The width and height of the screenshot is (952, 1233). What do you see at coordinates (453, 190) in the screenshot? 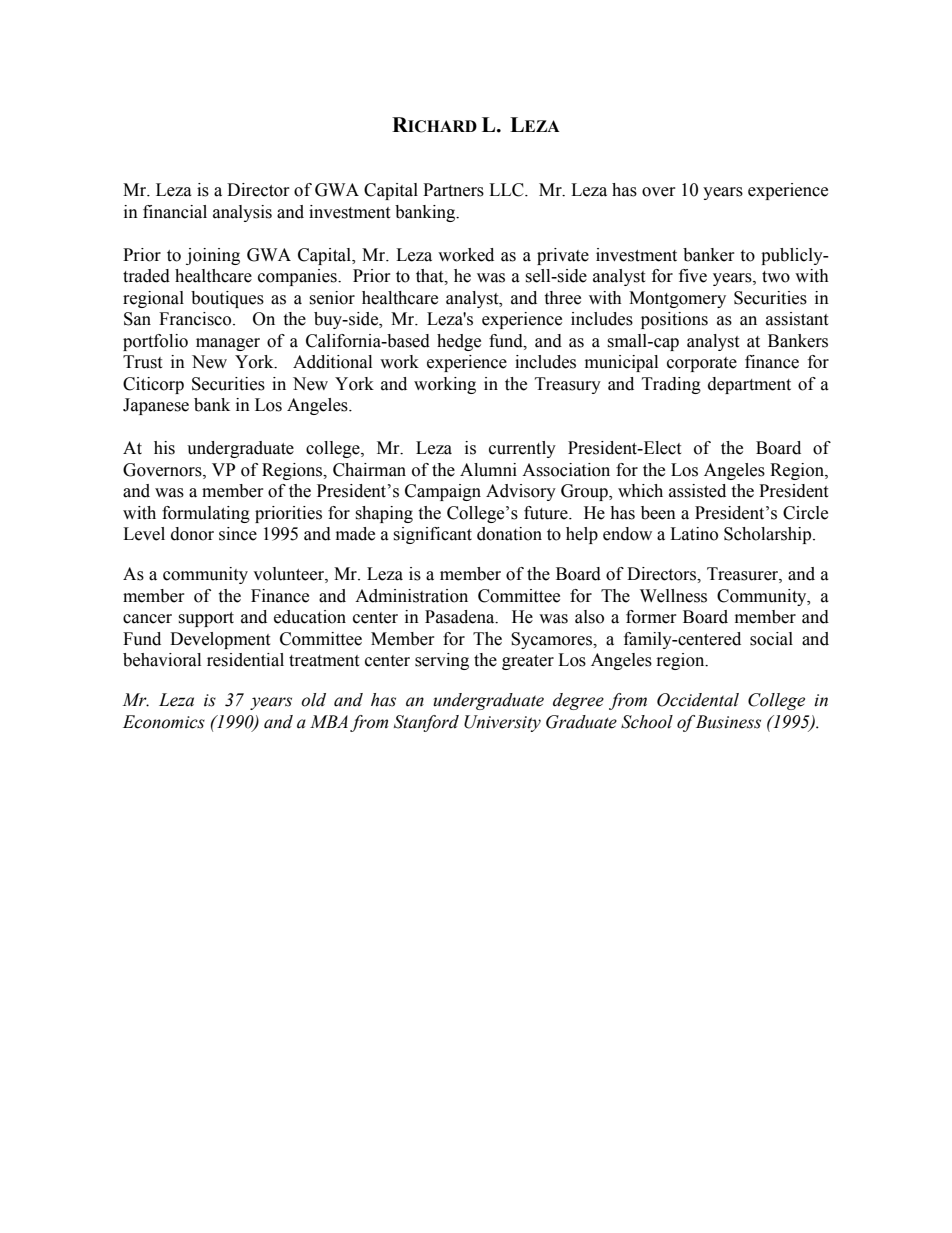
I see `Partners` at bounding box center [453, 190].
